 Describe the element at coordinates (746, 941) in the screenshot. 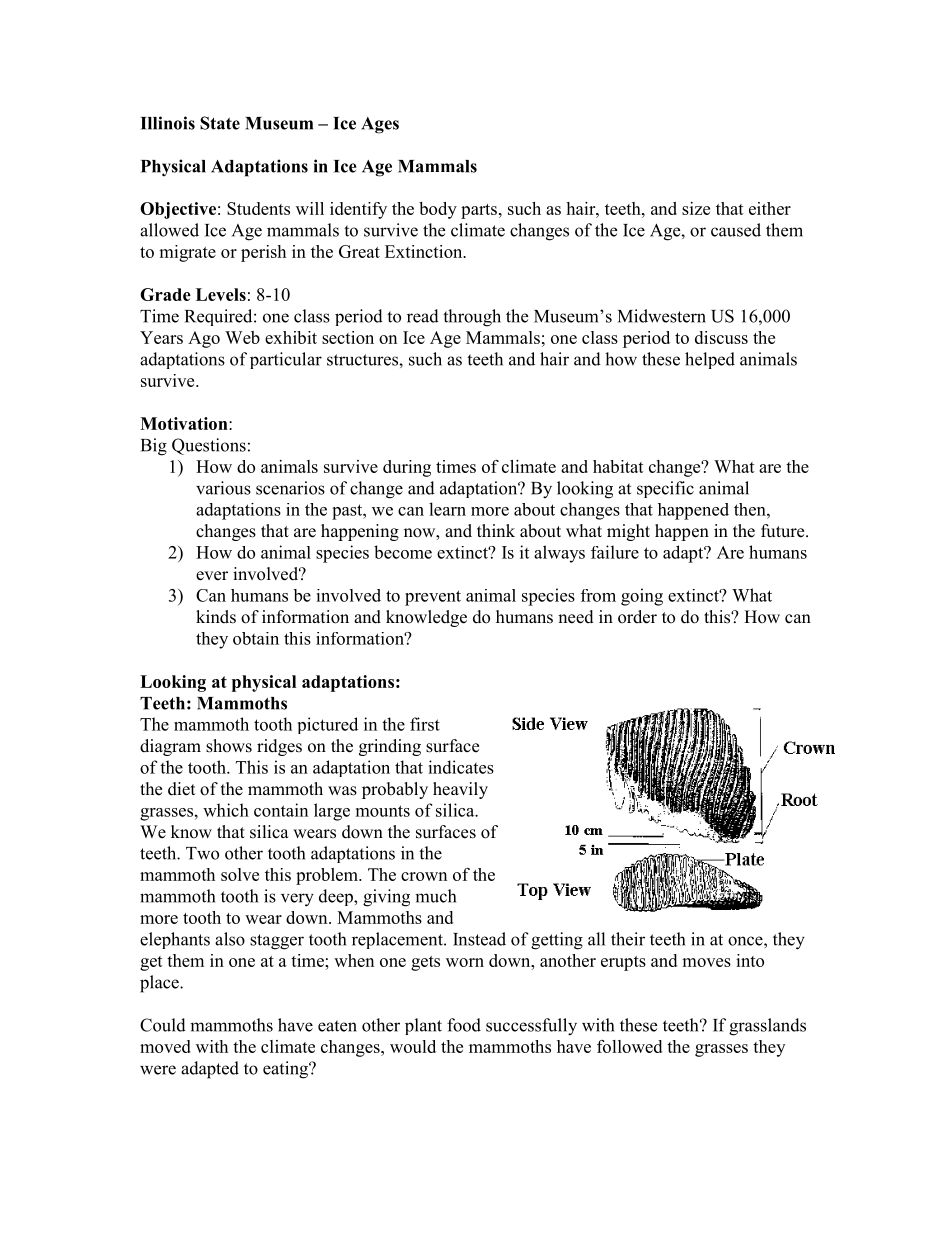

I see `once` at that location.
